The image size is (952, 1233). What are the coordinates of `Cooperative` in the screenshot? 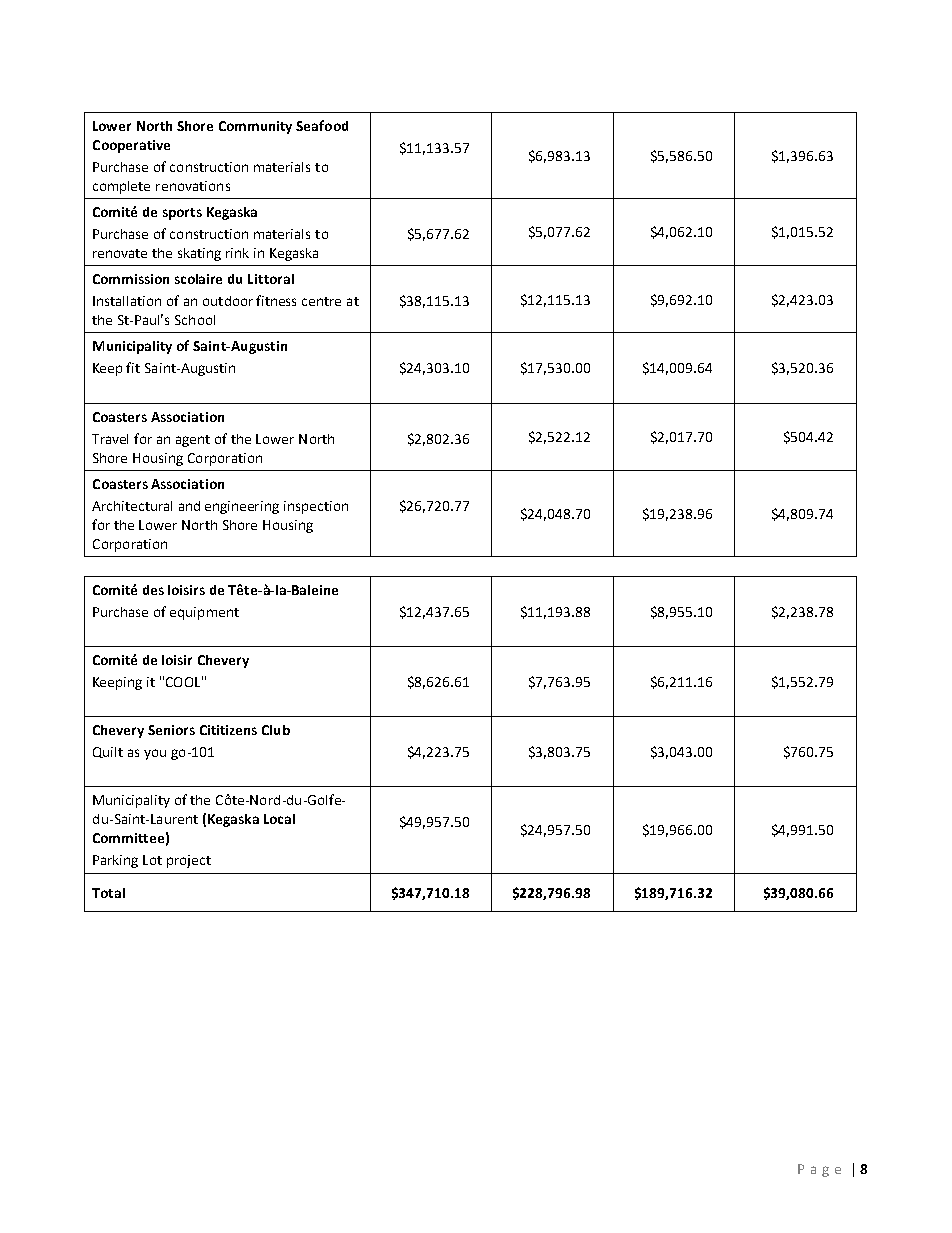 It's located at (131, 146).
